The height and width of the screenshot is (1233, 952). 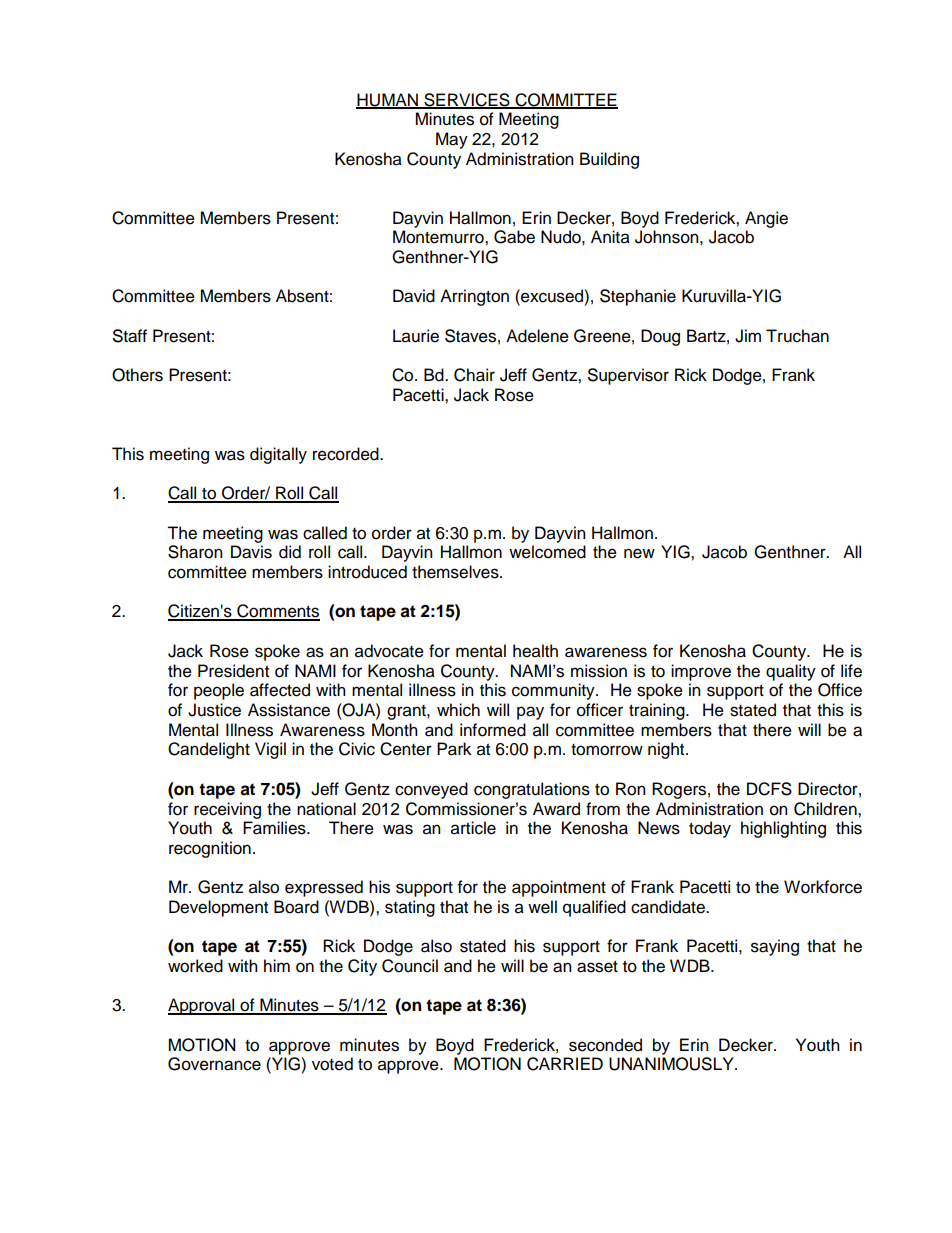 I want to click on quality, so click(x=791, y=672).
